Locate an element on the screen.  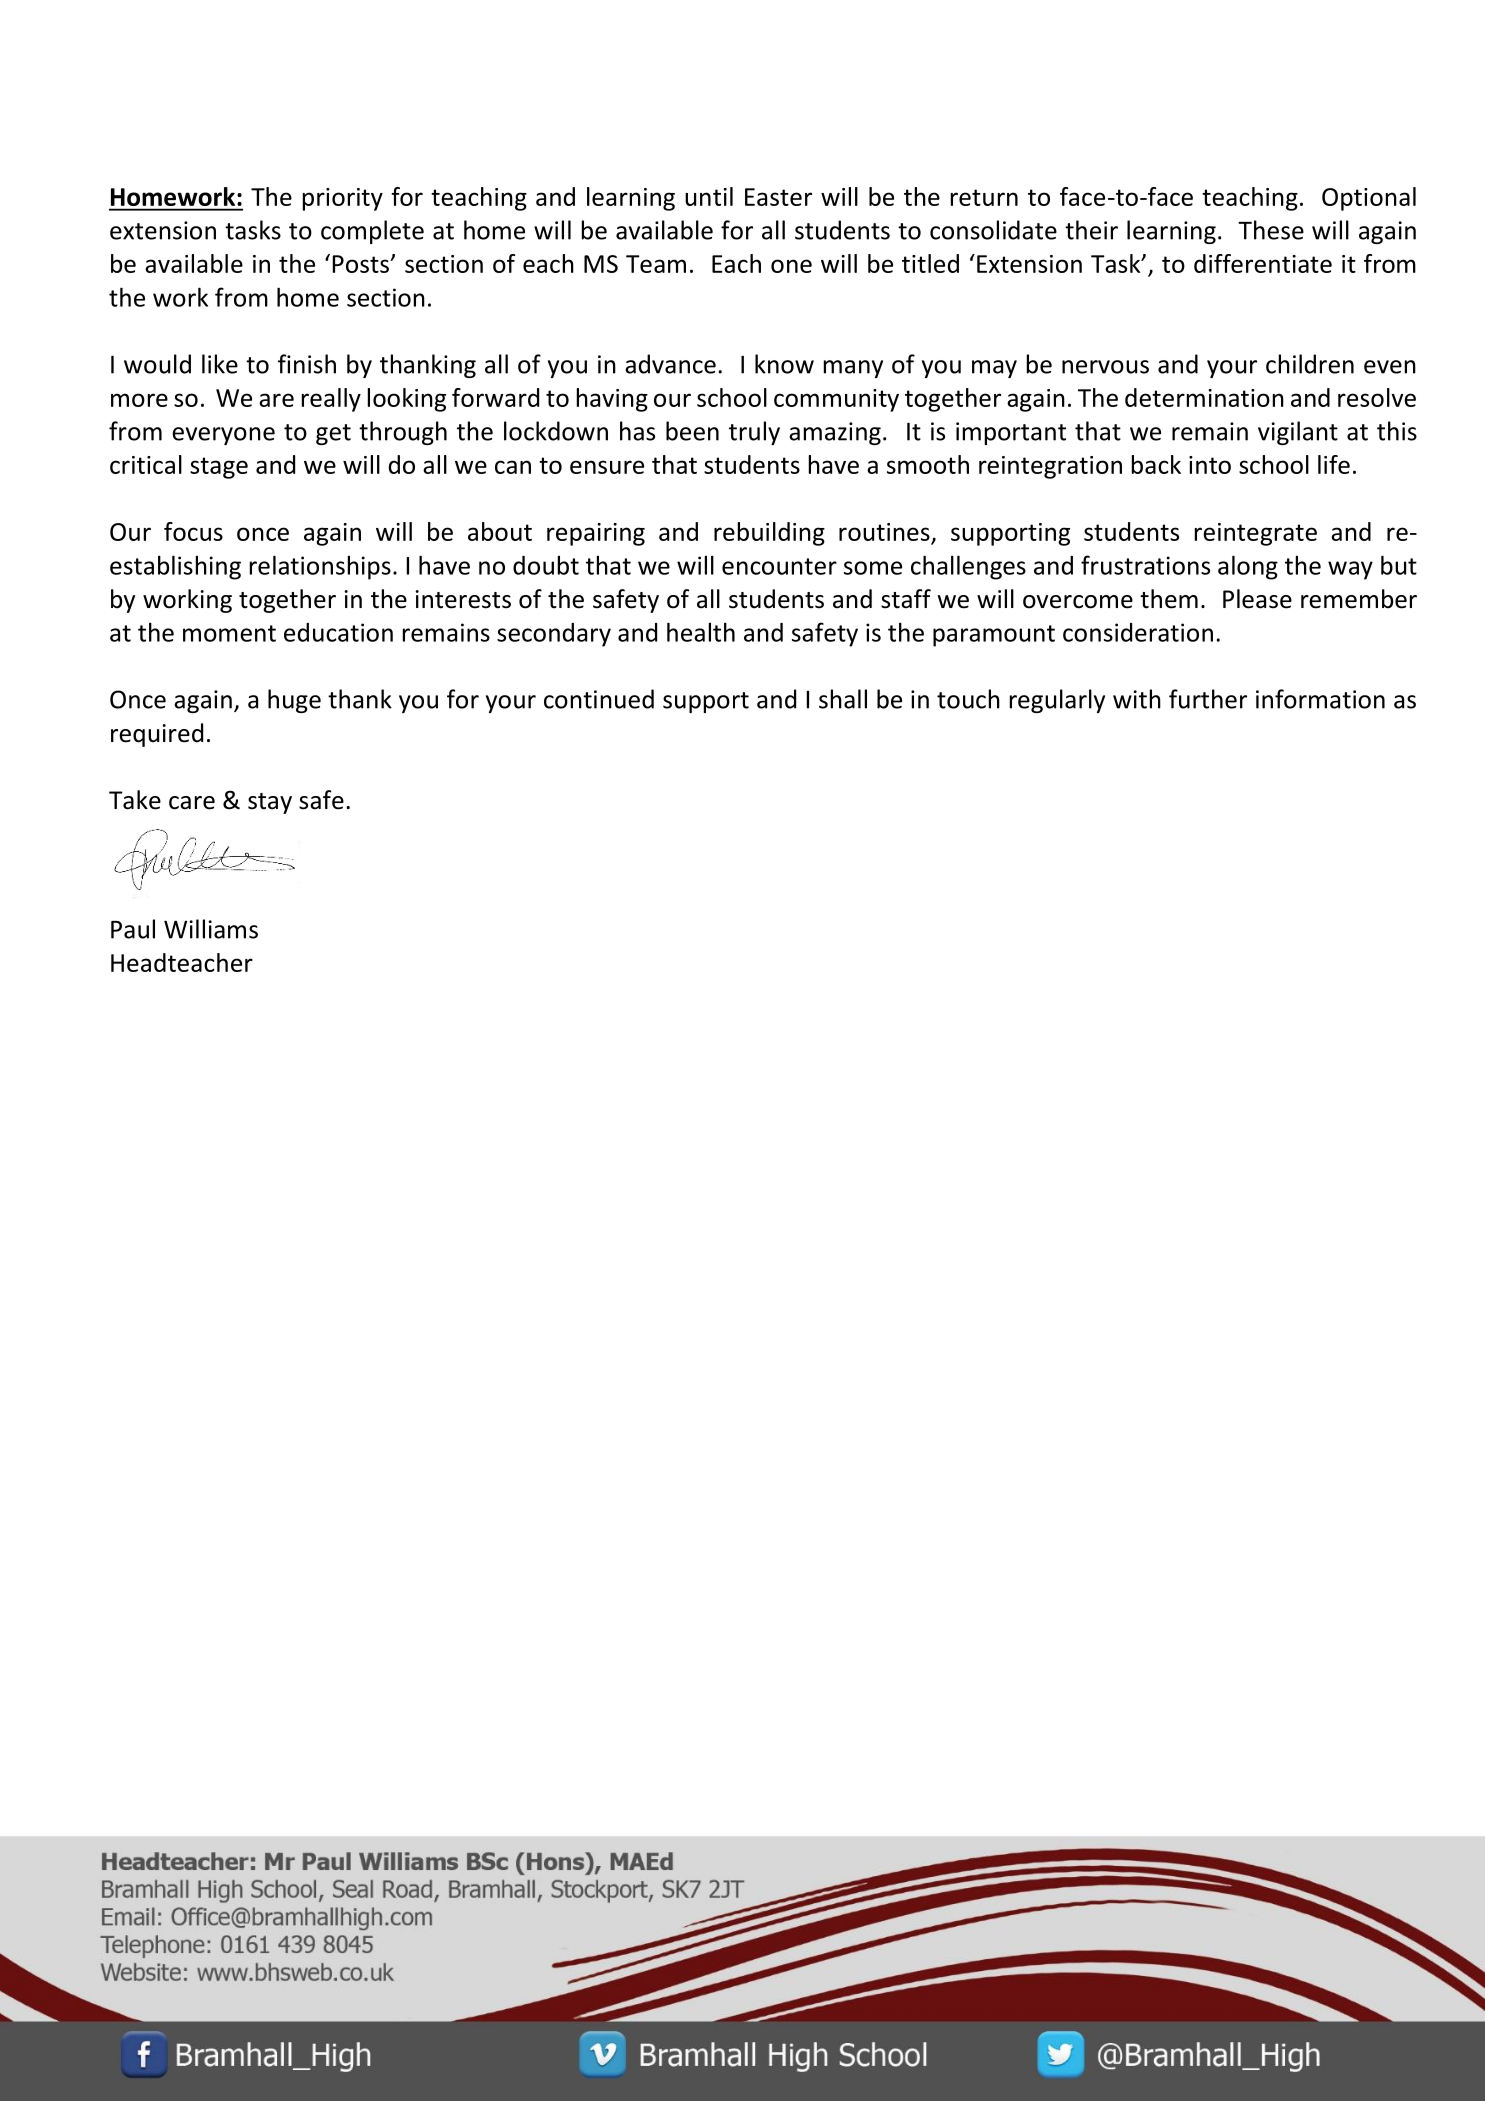
priority is located at coordinates (343, 199).
